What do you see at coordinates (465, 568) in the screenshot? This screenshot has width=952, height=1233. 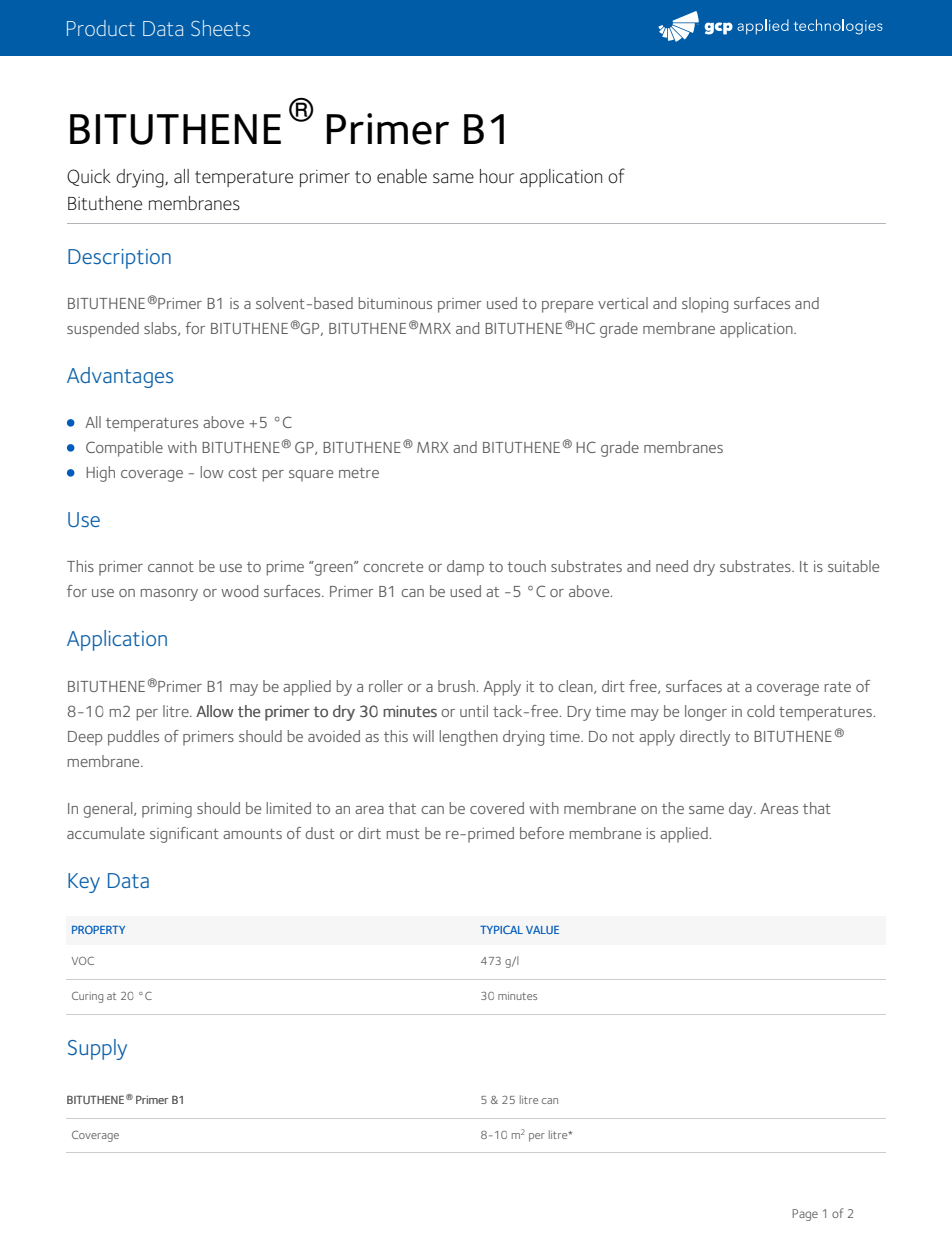 I see `damp` at bounding box center [465, 568].
